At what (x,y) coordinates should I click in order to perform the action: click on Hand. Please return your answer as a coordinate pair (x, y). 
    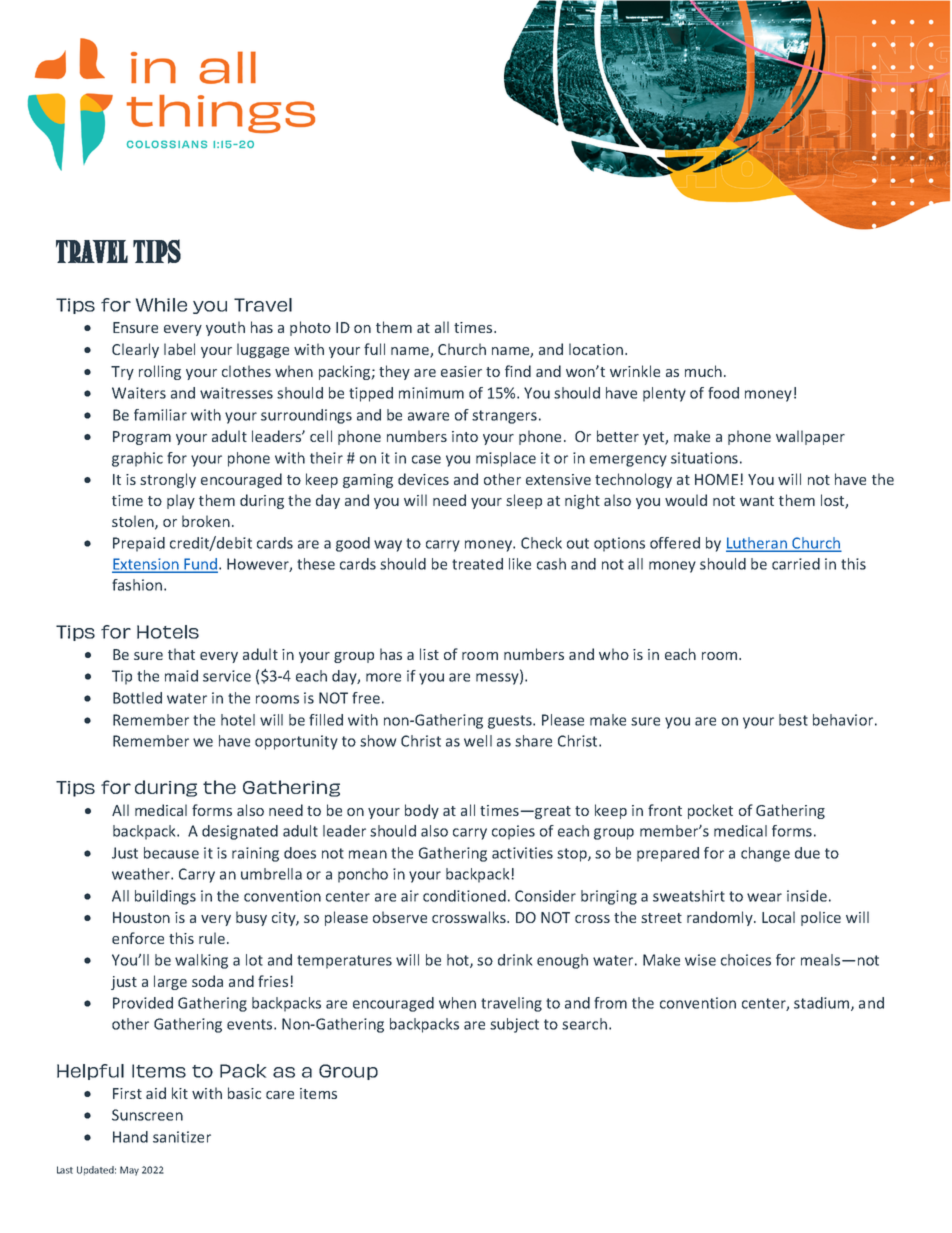
    Looking at the image, I should click on (130, 1137).
